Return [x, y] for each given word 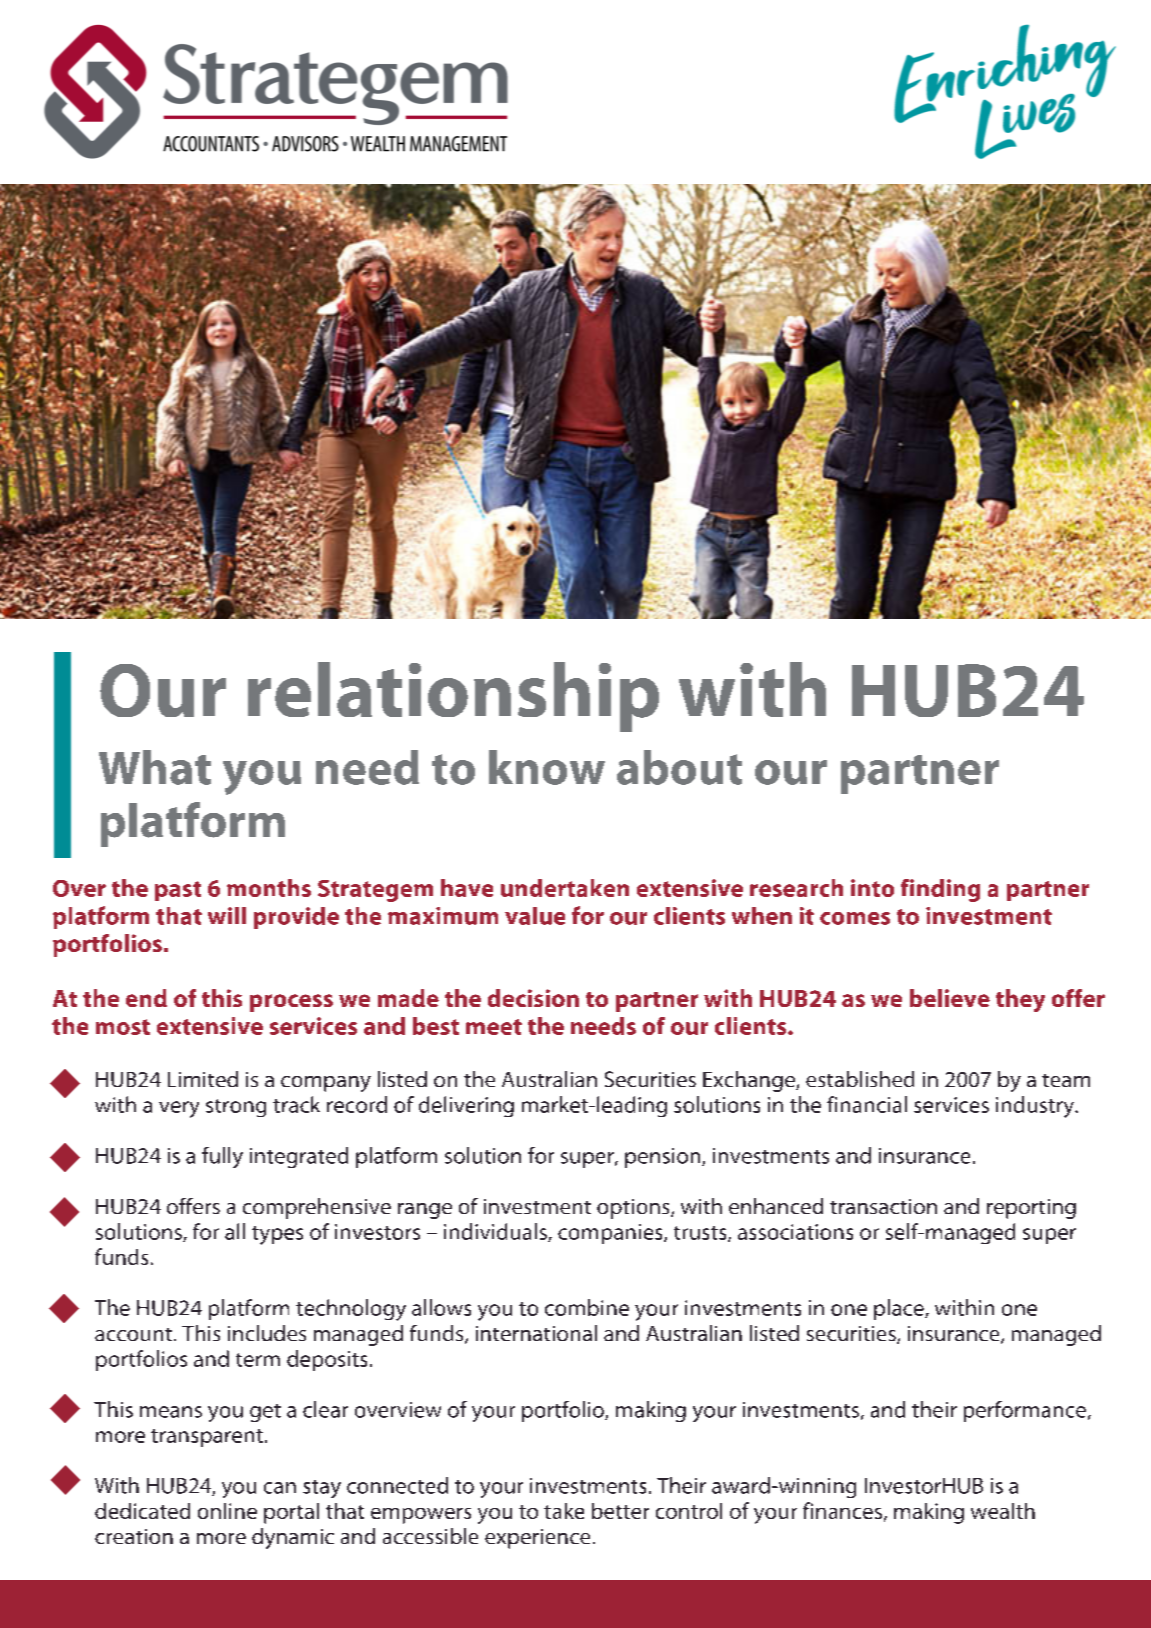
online [227, 1511]
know [547, 767]
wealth [1003, 1511]
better [620, 1511]
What [155, 767]
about [679, 767]
